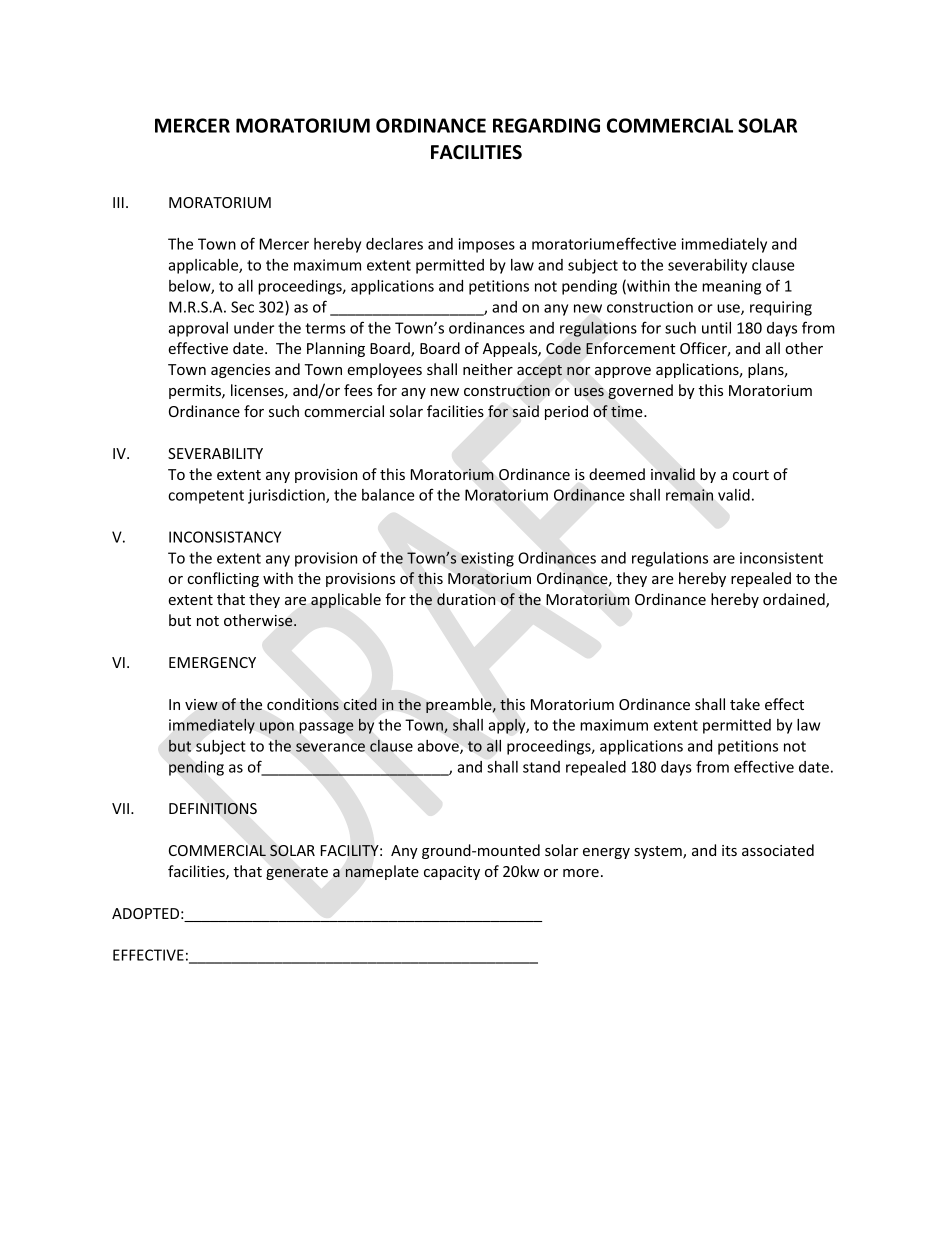 The image size is (952, 1233). Describe the element at coordinates (659, 852) in the screenshot. I see `system` at that location.
